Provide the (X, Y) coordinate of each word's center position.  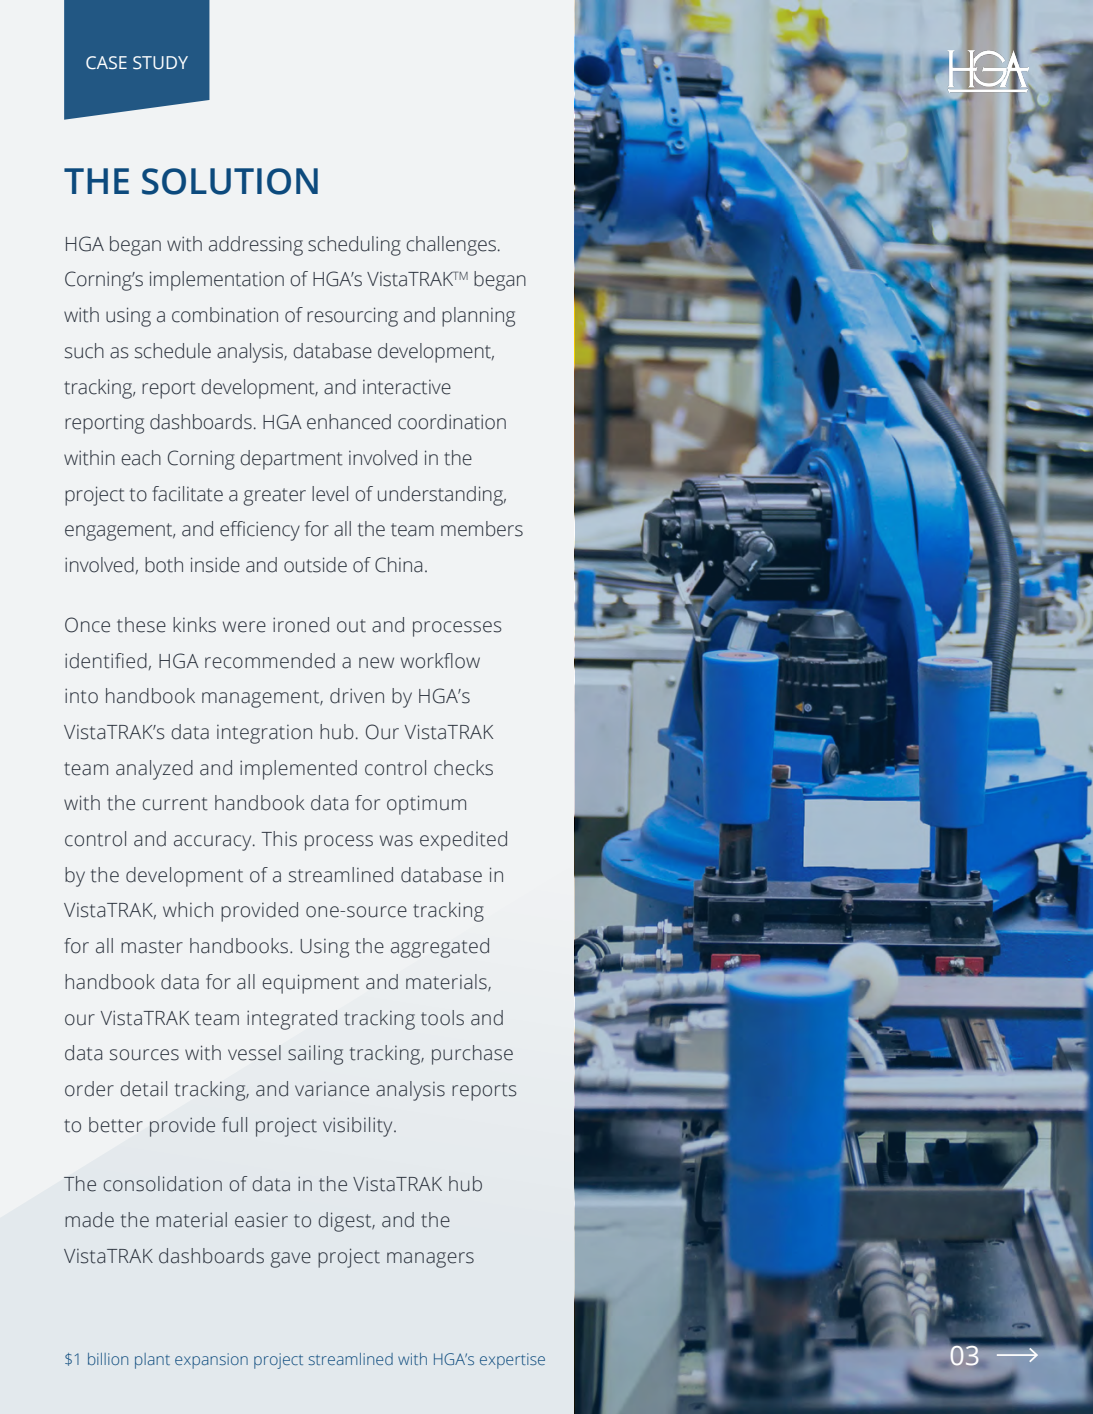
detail (143, 1089)
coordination (452, 422)
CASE (106, 63)
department (291, 460)
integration (264, 734)
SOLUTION (230, 181)
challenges (451, 246)
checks (463, 768)
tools (442, 1018)
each (141, 458)
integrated (292, 1020)
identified (106, 661)
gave (290, 1260)
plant (152, 1361)
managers (430, 1260)
